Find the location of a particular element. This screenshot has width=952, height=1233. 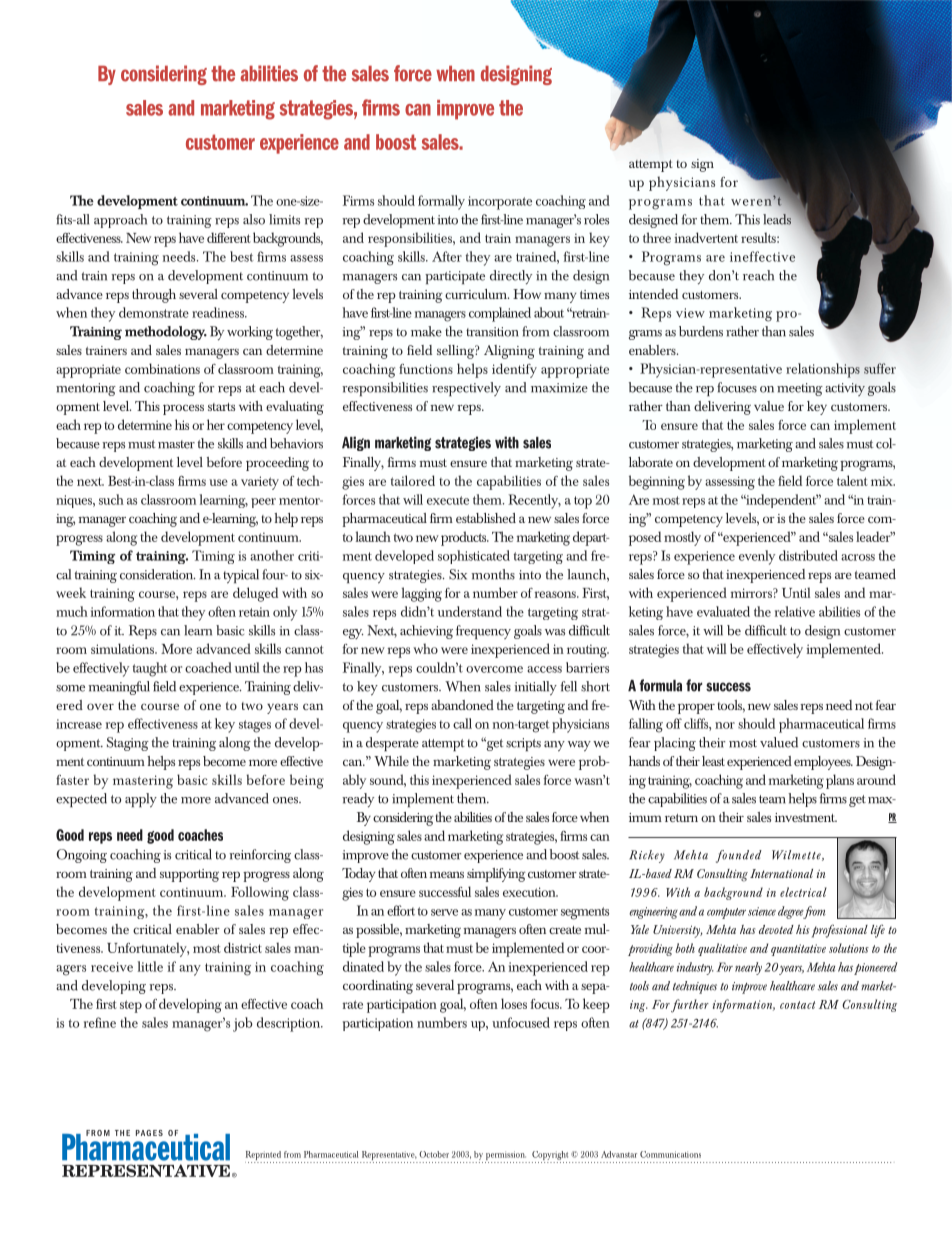

Wilmette is located at coordinates (797, 855).
